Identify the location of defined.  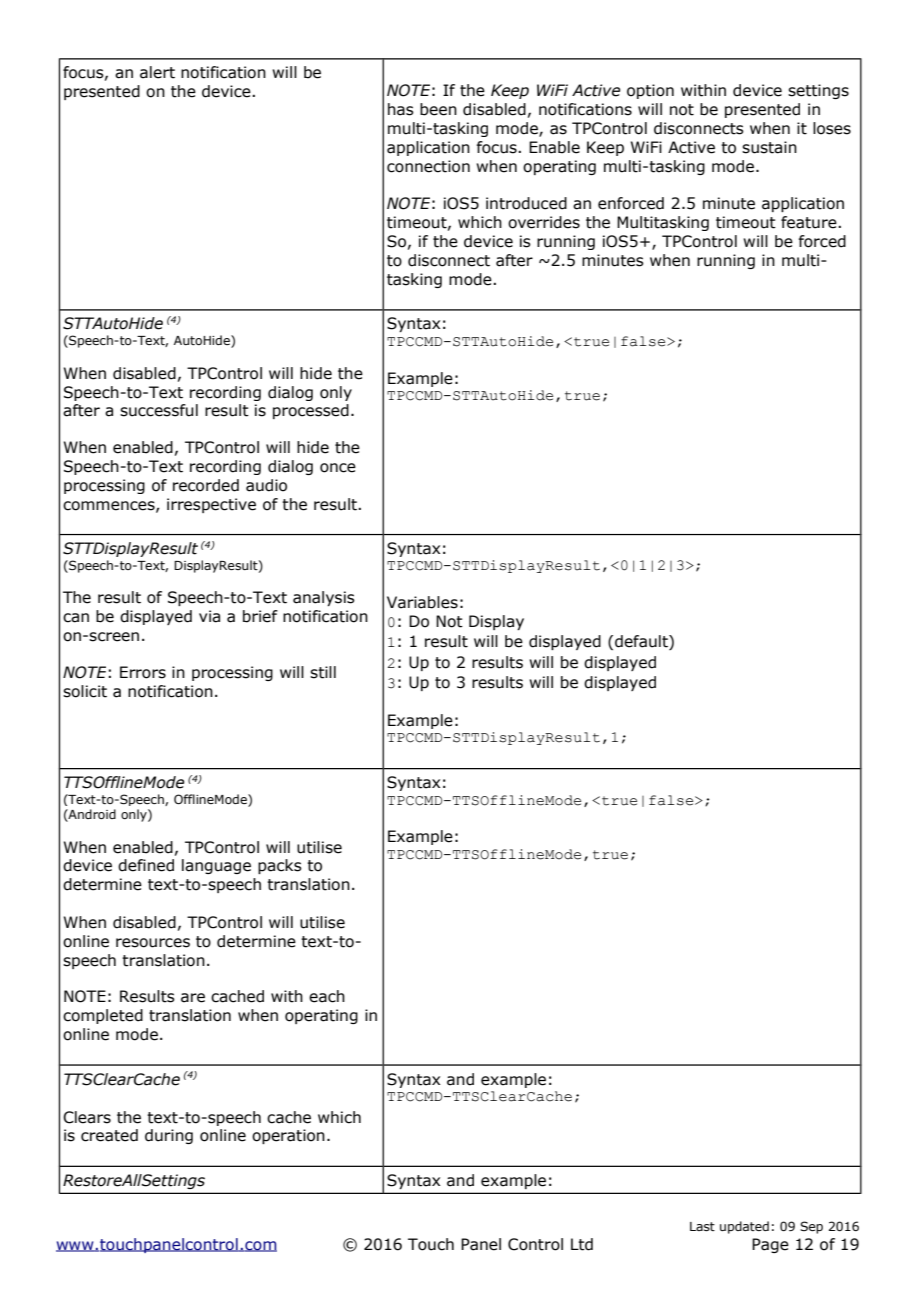
(146, 865).
